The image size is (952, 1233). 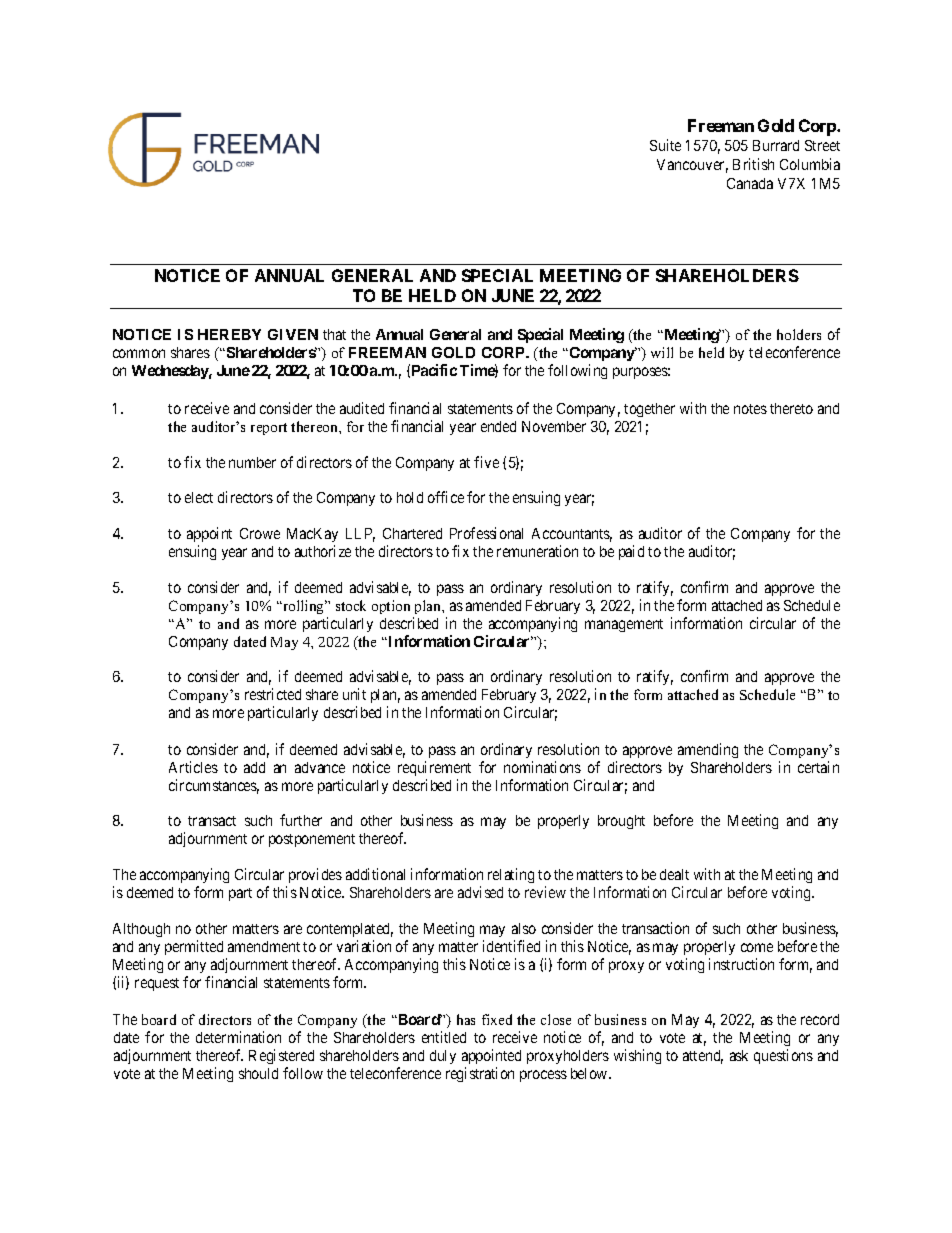 What do you see at coordinates (739, 1055) in the screenshot?
I see `ask` at bounding box center [739, 1055].
